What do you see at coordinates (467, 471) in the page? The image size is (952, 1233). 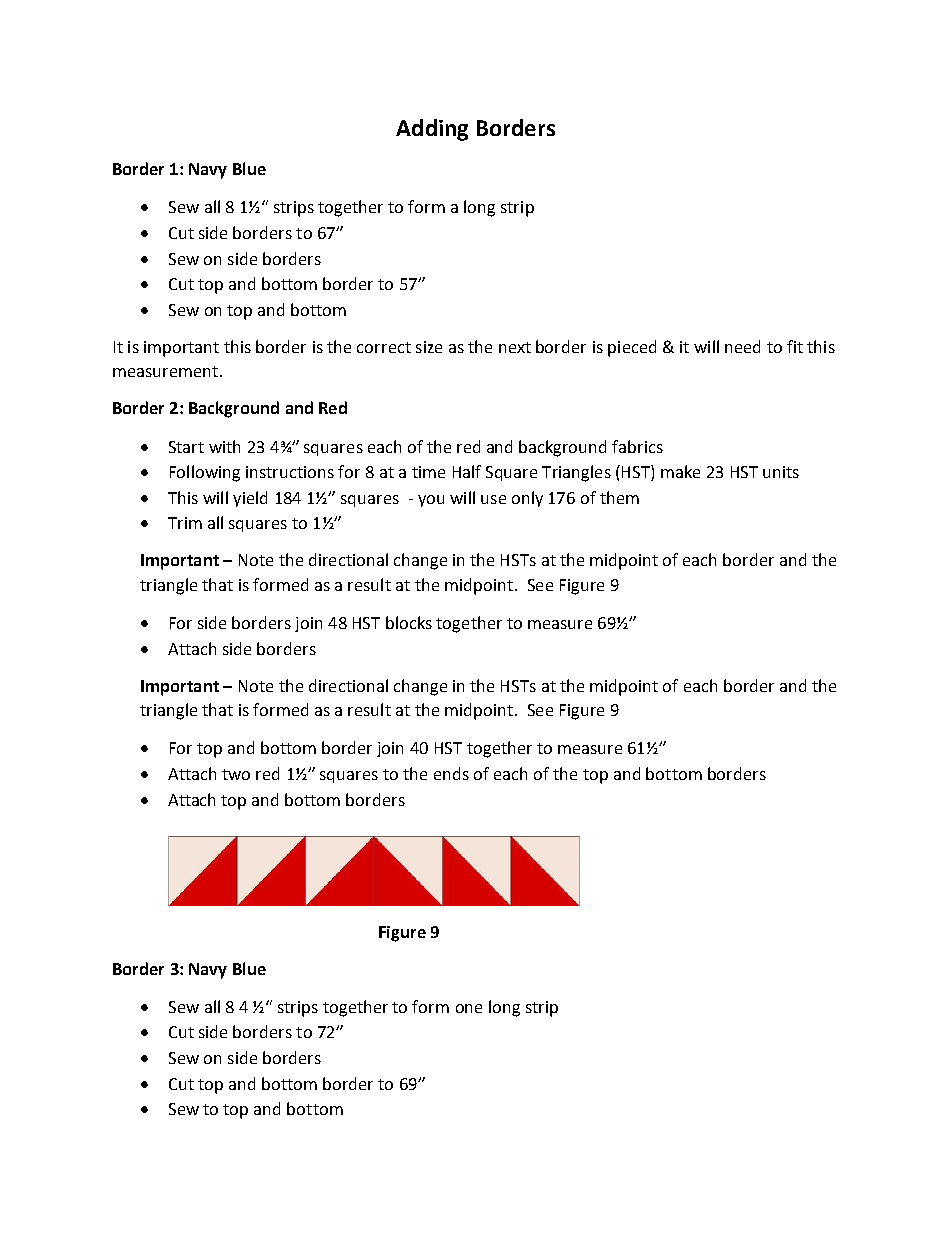 I see `Half` at bounding box center [467, 471].
